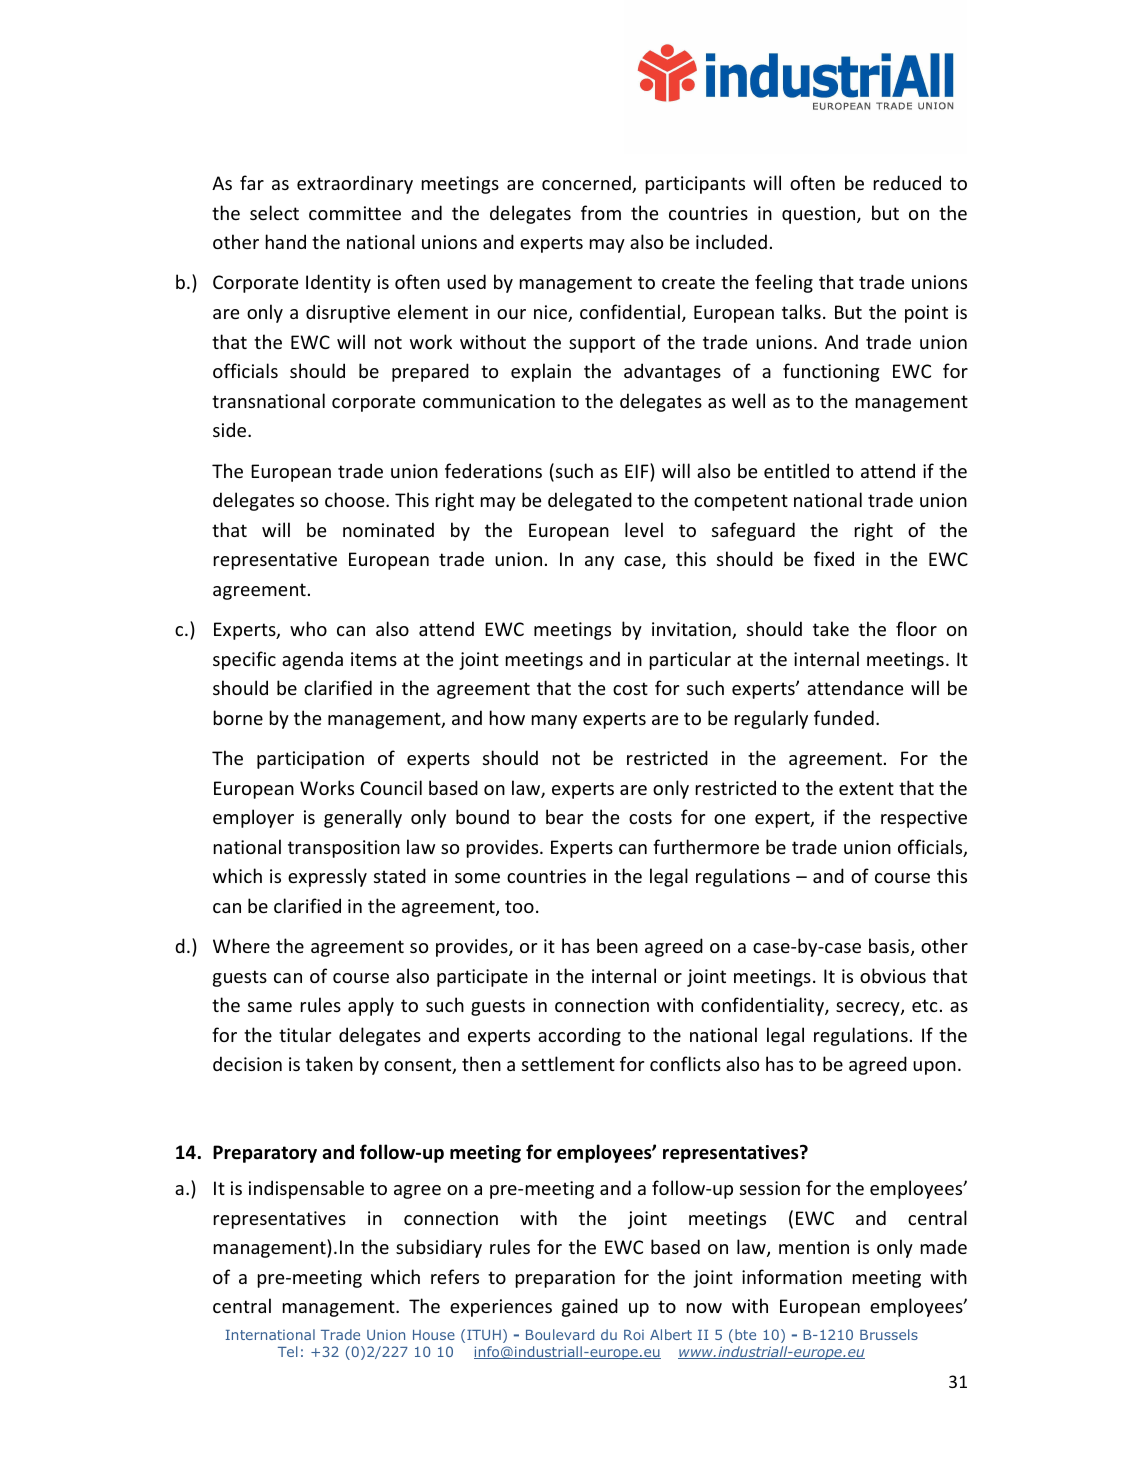  I want to click on Tel, so click(288, 1351).
